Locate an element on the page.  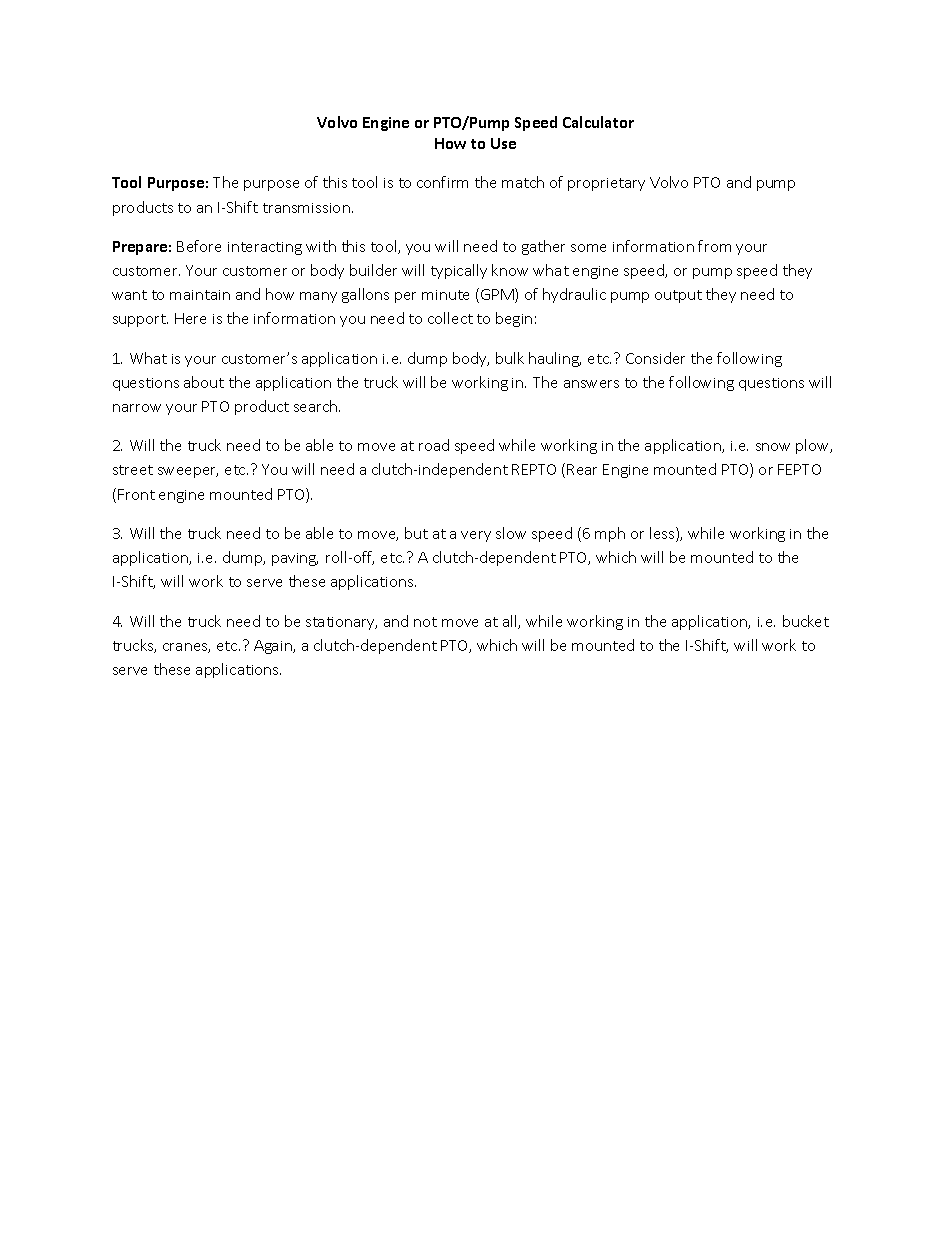
Again is located at coordinates (274, 647).
